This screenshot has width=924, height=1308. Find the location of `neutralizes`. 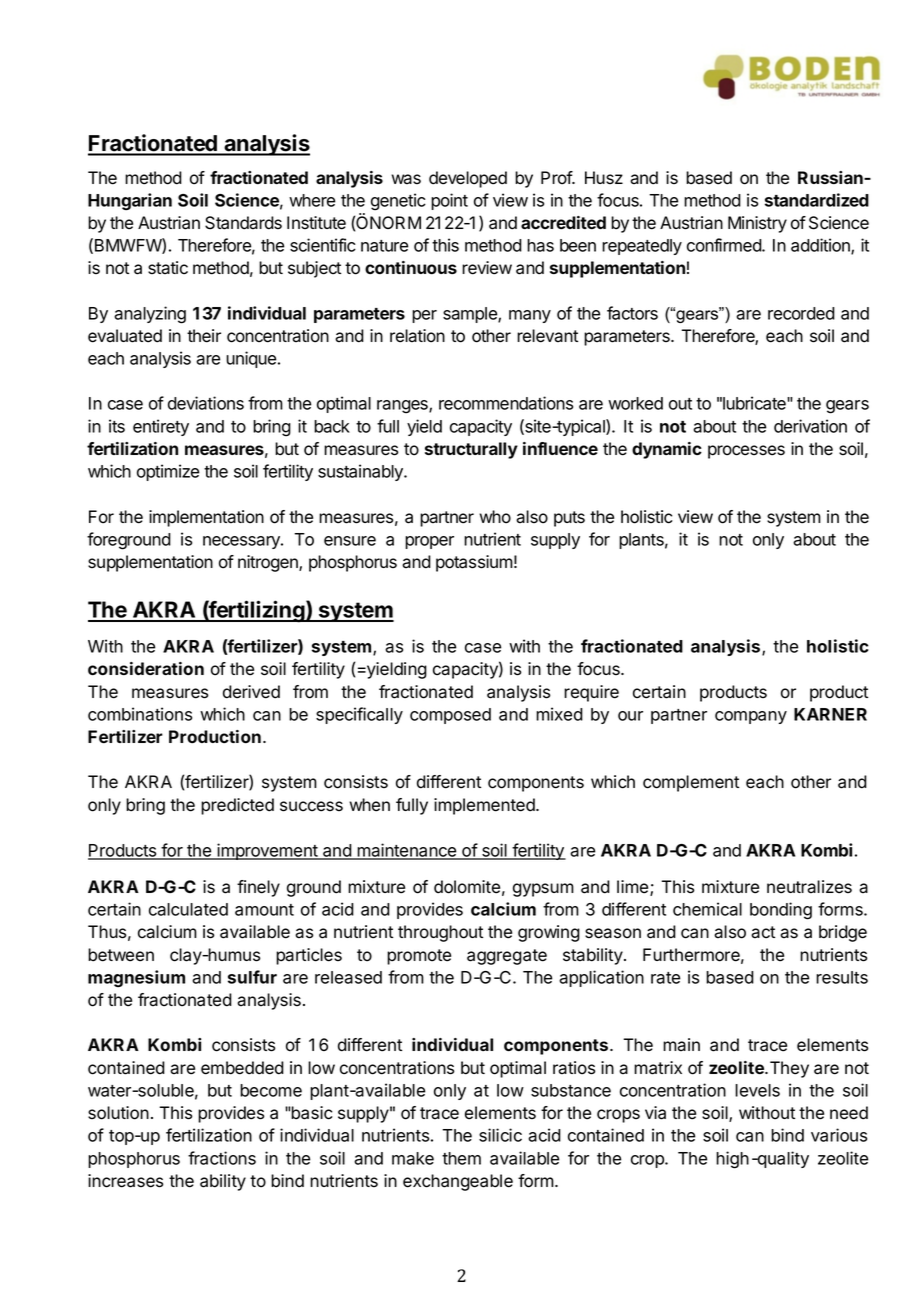

neutralizes is located at coordinates (809, 887).
